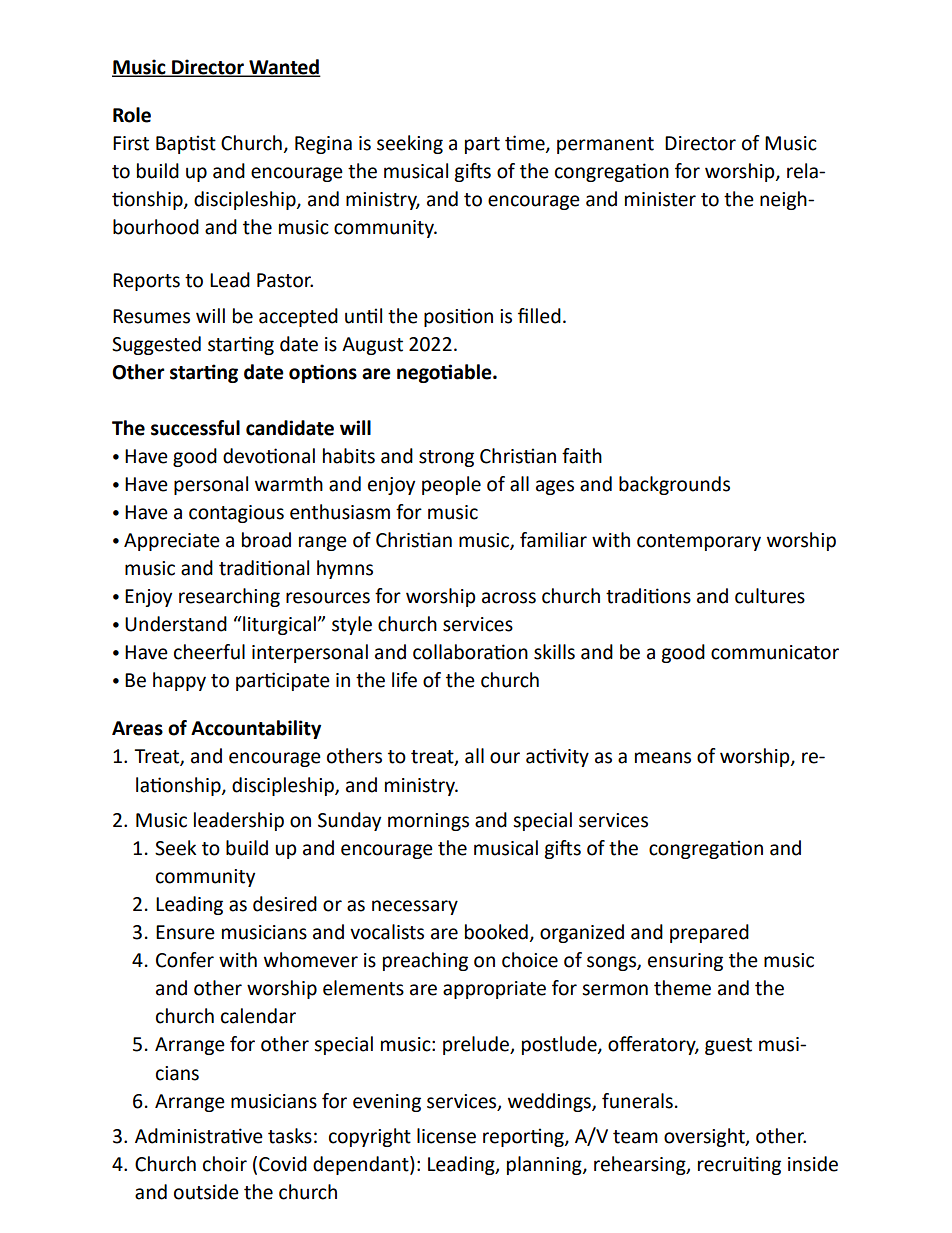 This screenshot has height=1233, width=952. I want to click on Accountability, so click(256, 729).
